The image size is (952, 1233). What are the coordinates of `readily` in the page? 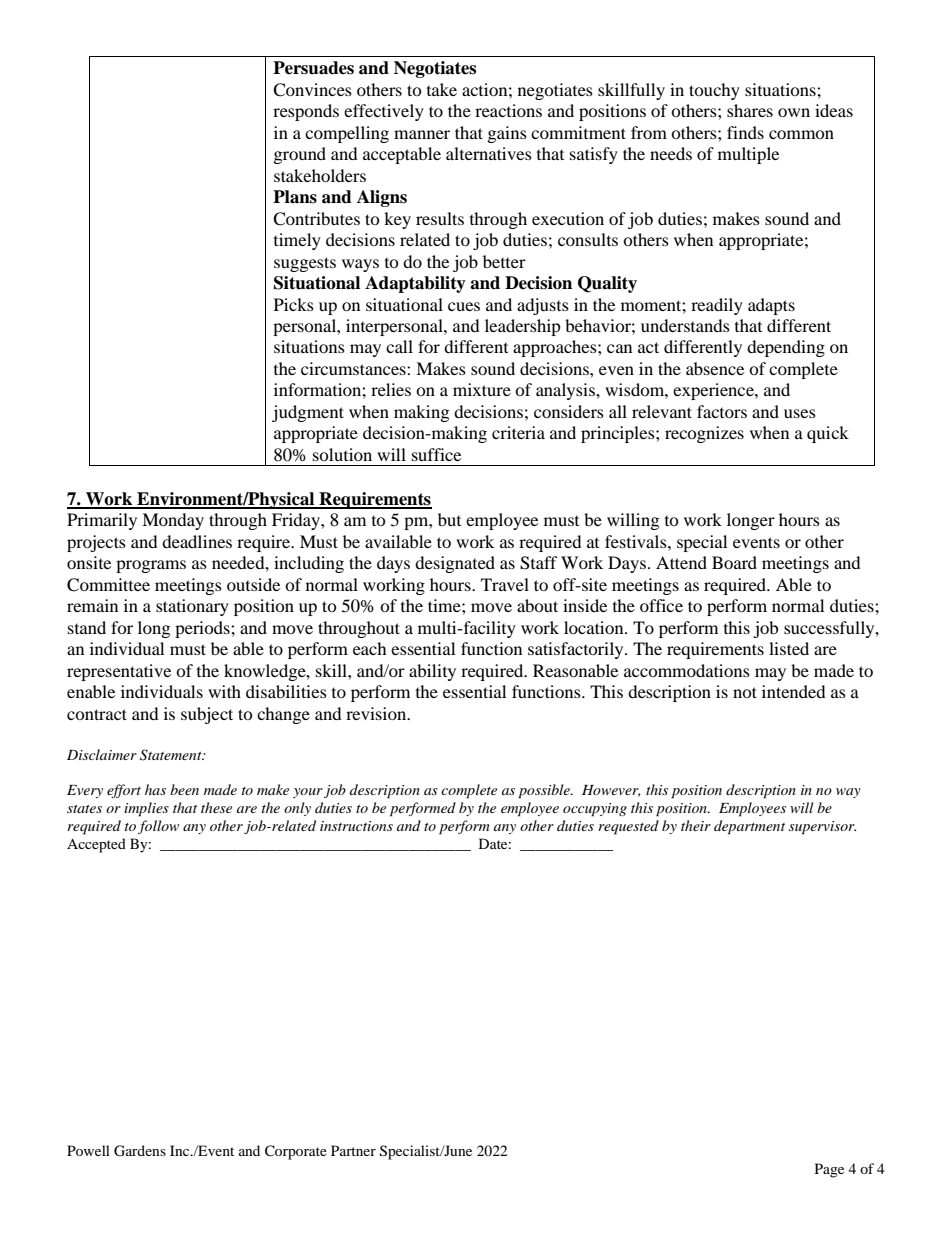 It's located at (717, 306).
